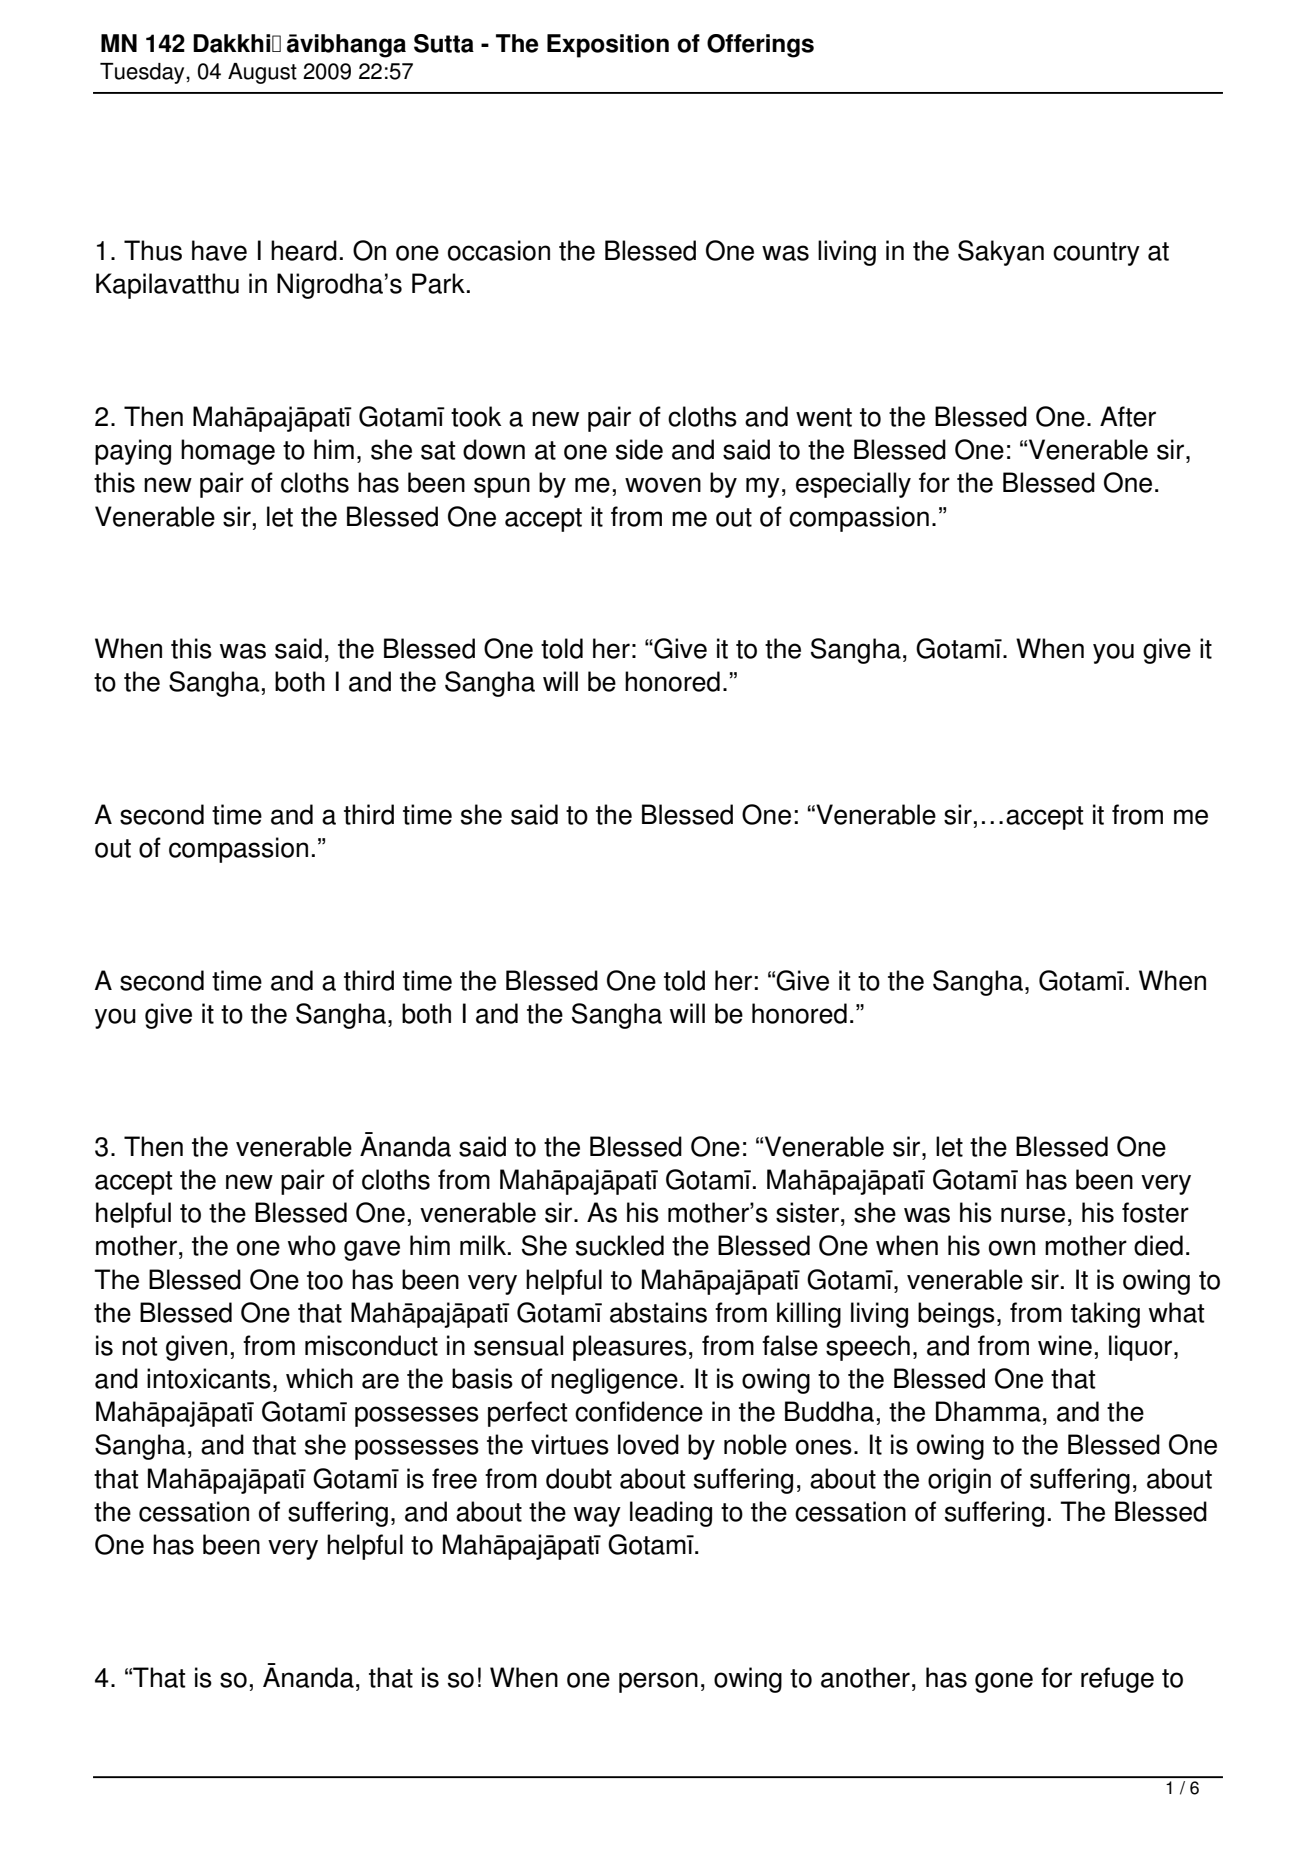 This screenshot has width=1316, height=1862. What do you see at coordinates (262, 73) in the screenshot?
I see `August` at bounding box center [262, 73].
